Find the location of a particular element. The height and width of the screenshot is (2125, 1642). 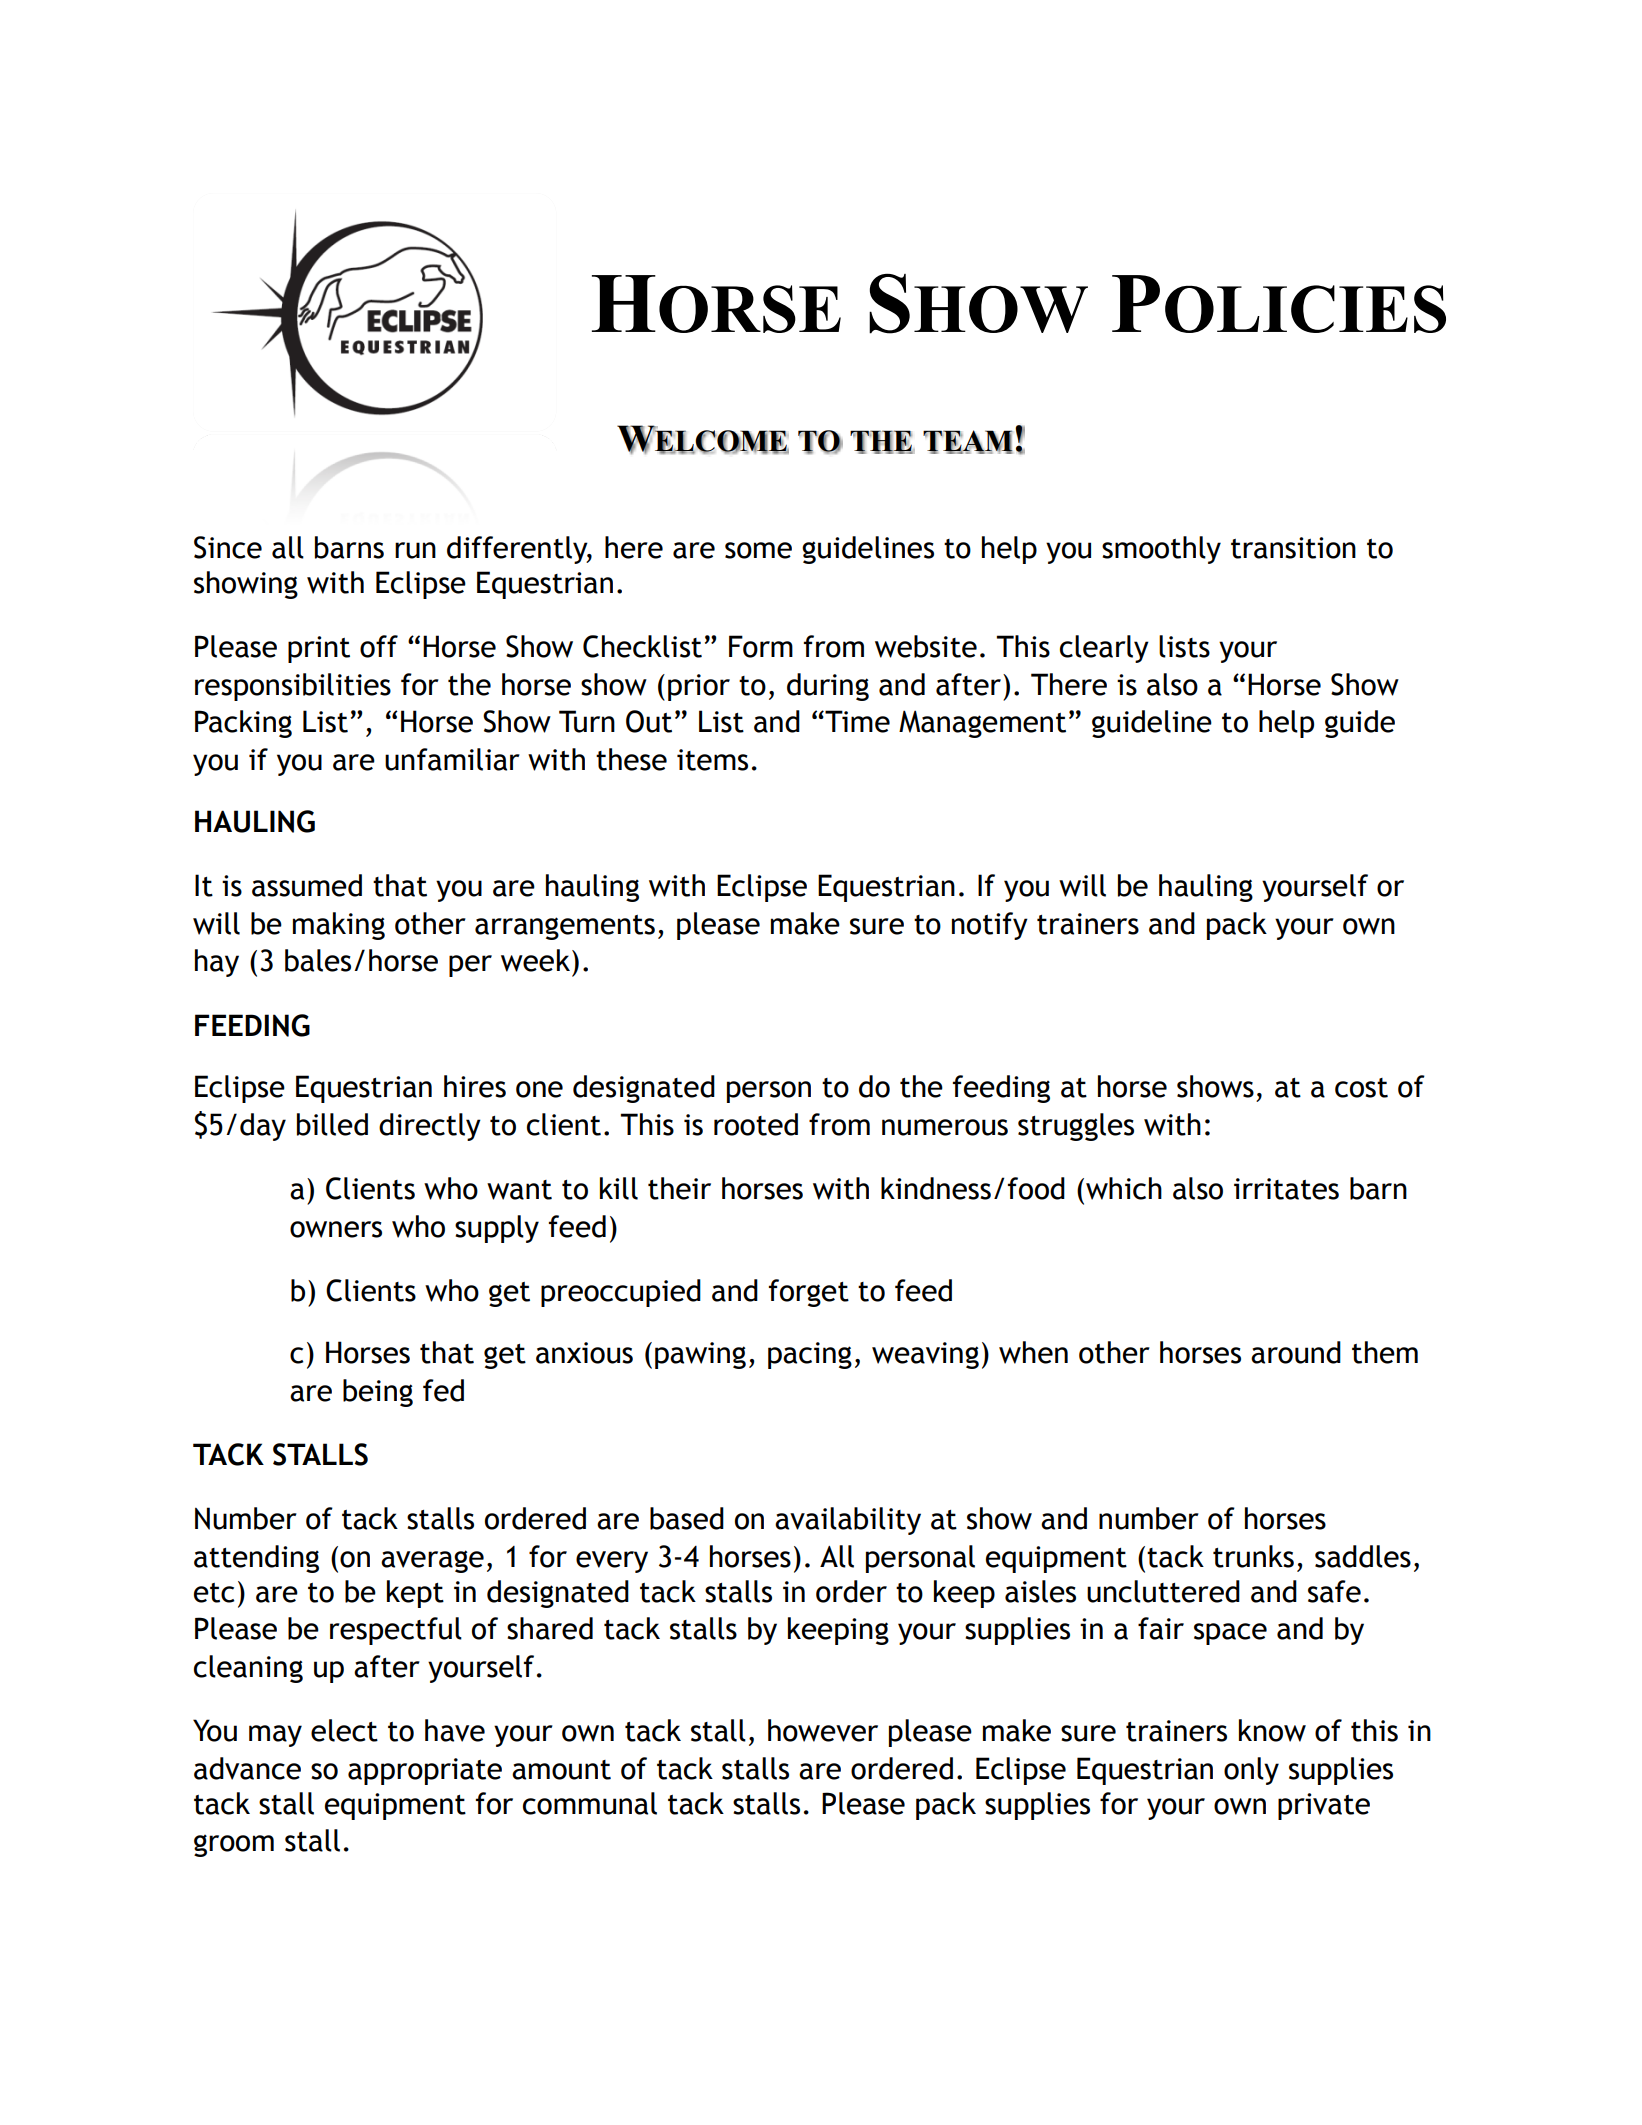

however is located at coordinates (823, 1730).
